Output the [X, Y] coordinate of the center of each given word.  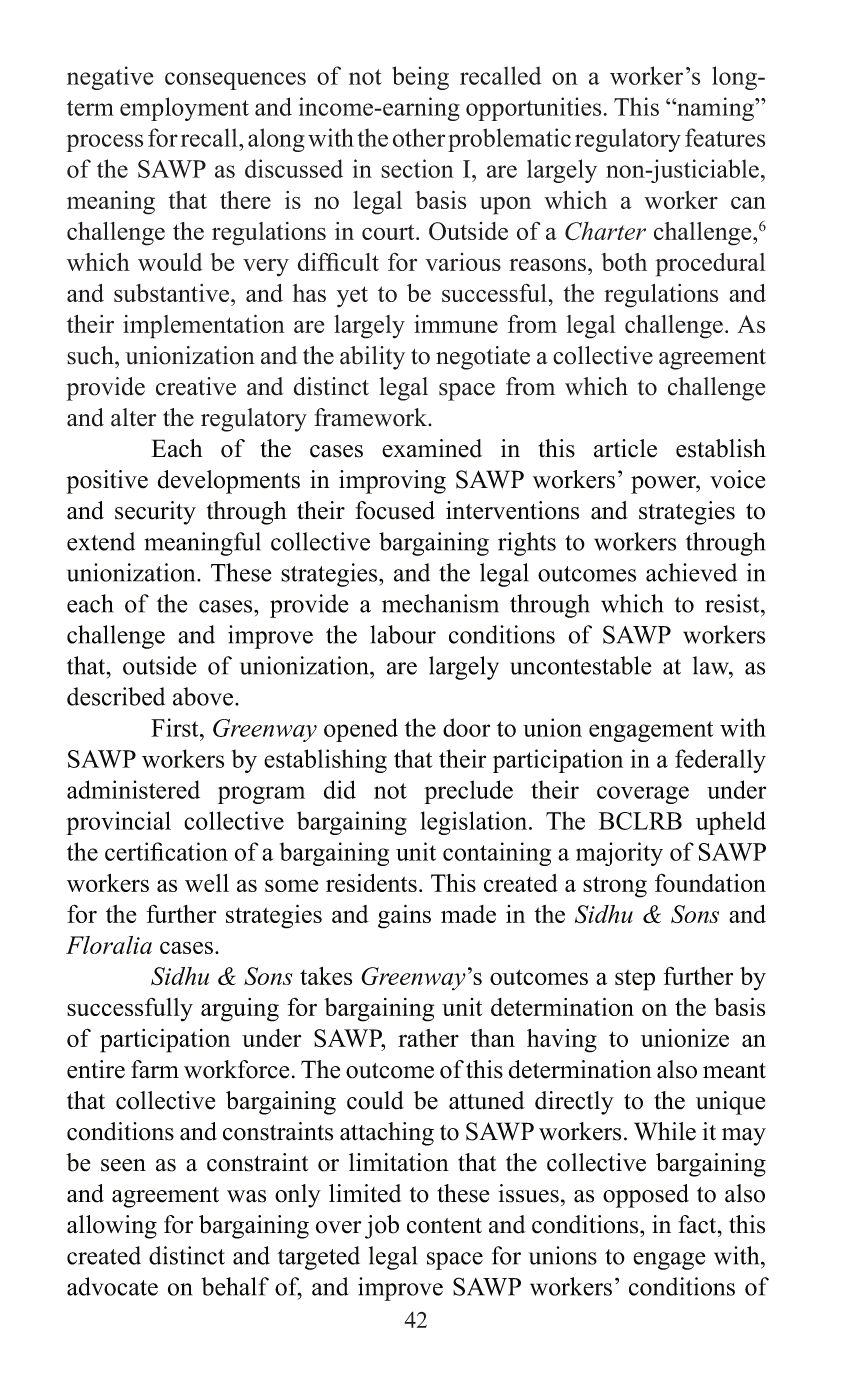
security [155, 513]
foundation [710, 883]
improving [392, 482]
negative [110, 78]
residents [371, 882]
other [419, 137]
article [625, 448]
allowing [112, 1227]
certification [166, 851]
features [725, 137]
